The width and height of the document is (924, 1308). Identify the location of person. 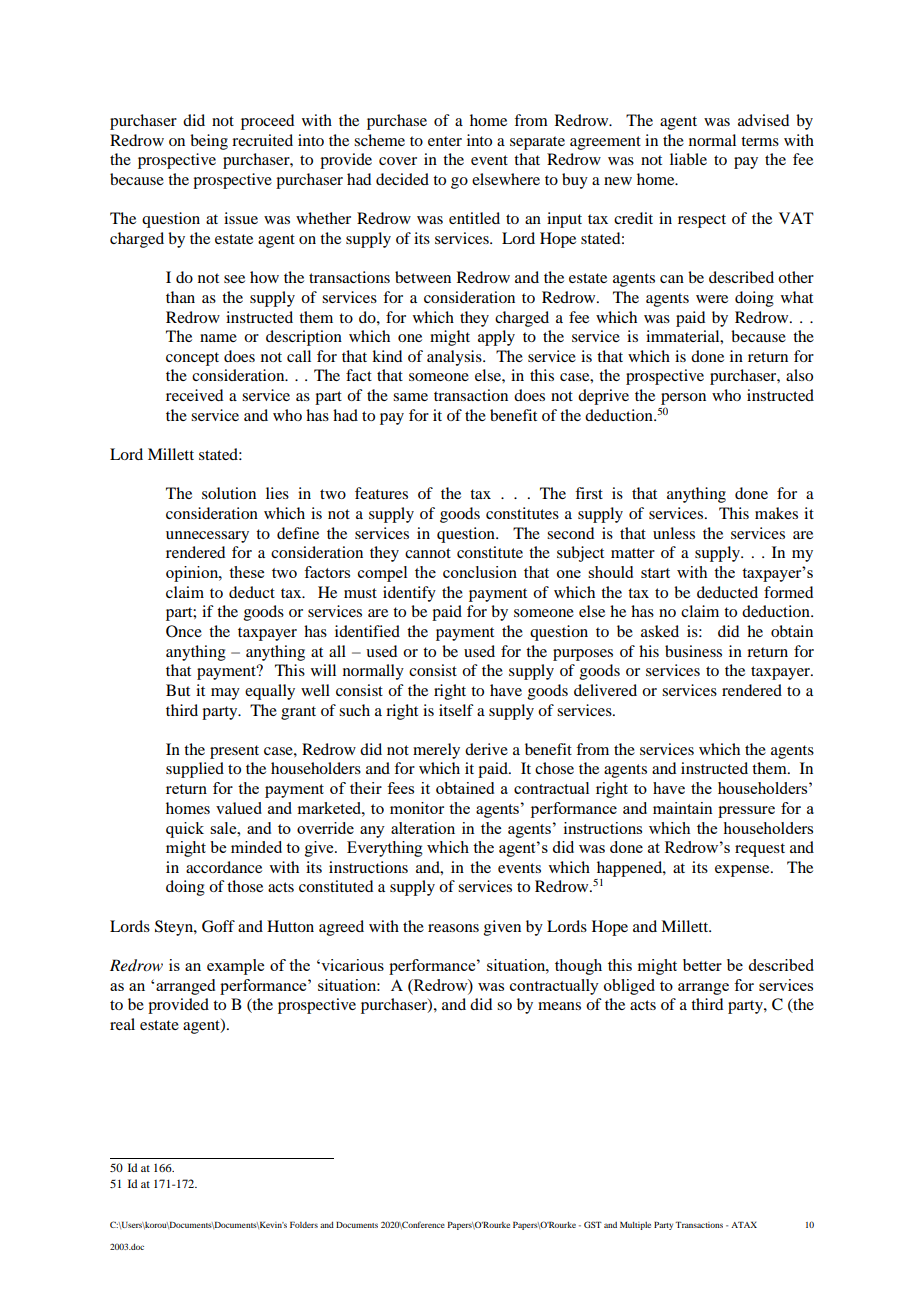
(683, 399).
